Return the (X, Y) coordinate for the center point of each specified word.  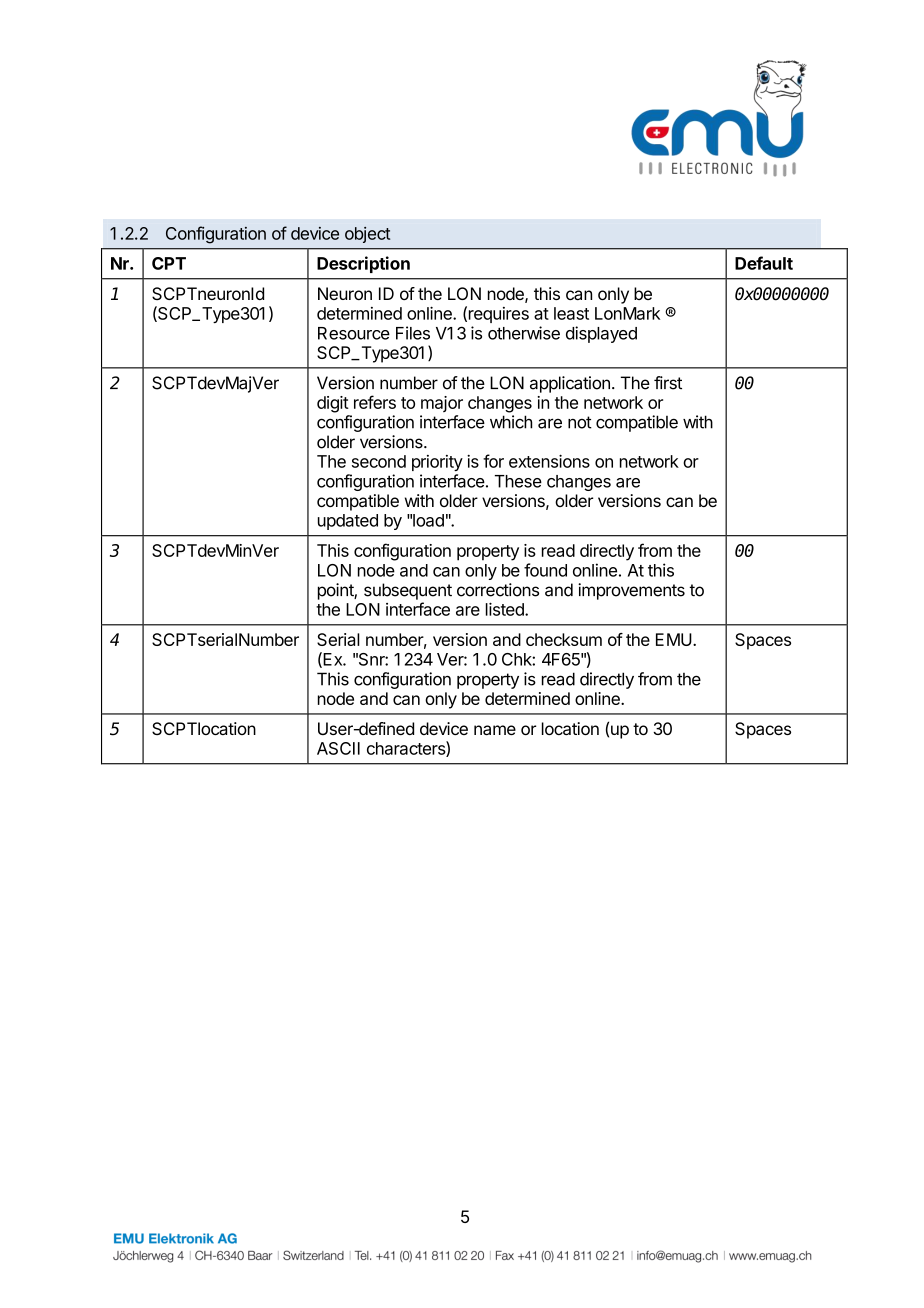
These (518, 481)
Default (764, 263)
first (668, 383)
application (570, 384)
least (571, 313)
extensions (549, 461)
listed (506, 609)
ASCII (338, 748)
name (495, 730)
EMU (674, 639)
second (379, 461)
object (367, 235)
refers (375, 402)
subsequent (408, 591)
